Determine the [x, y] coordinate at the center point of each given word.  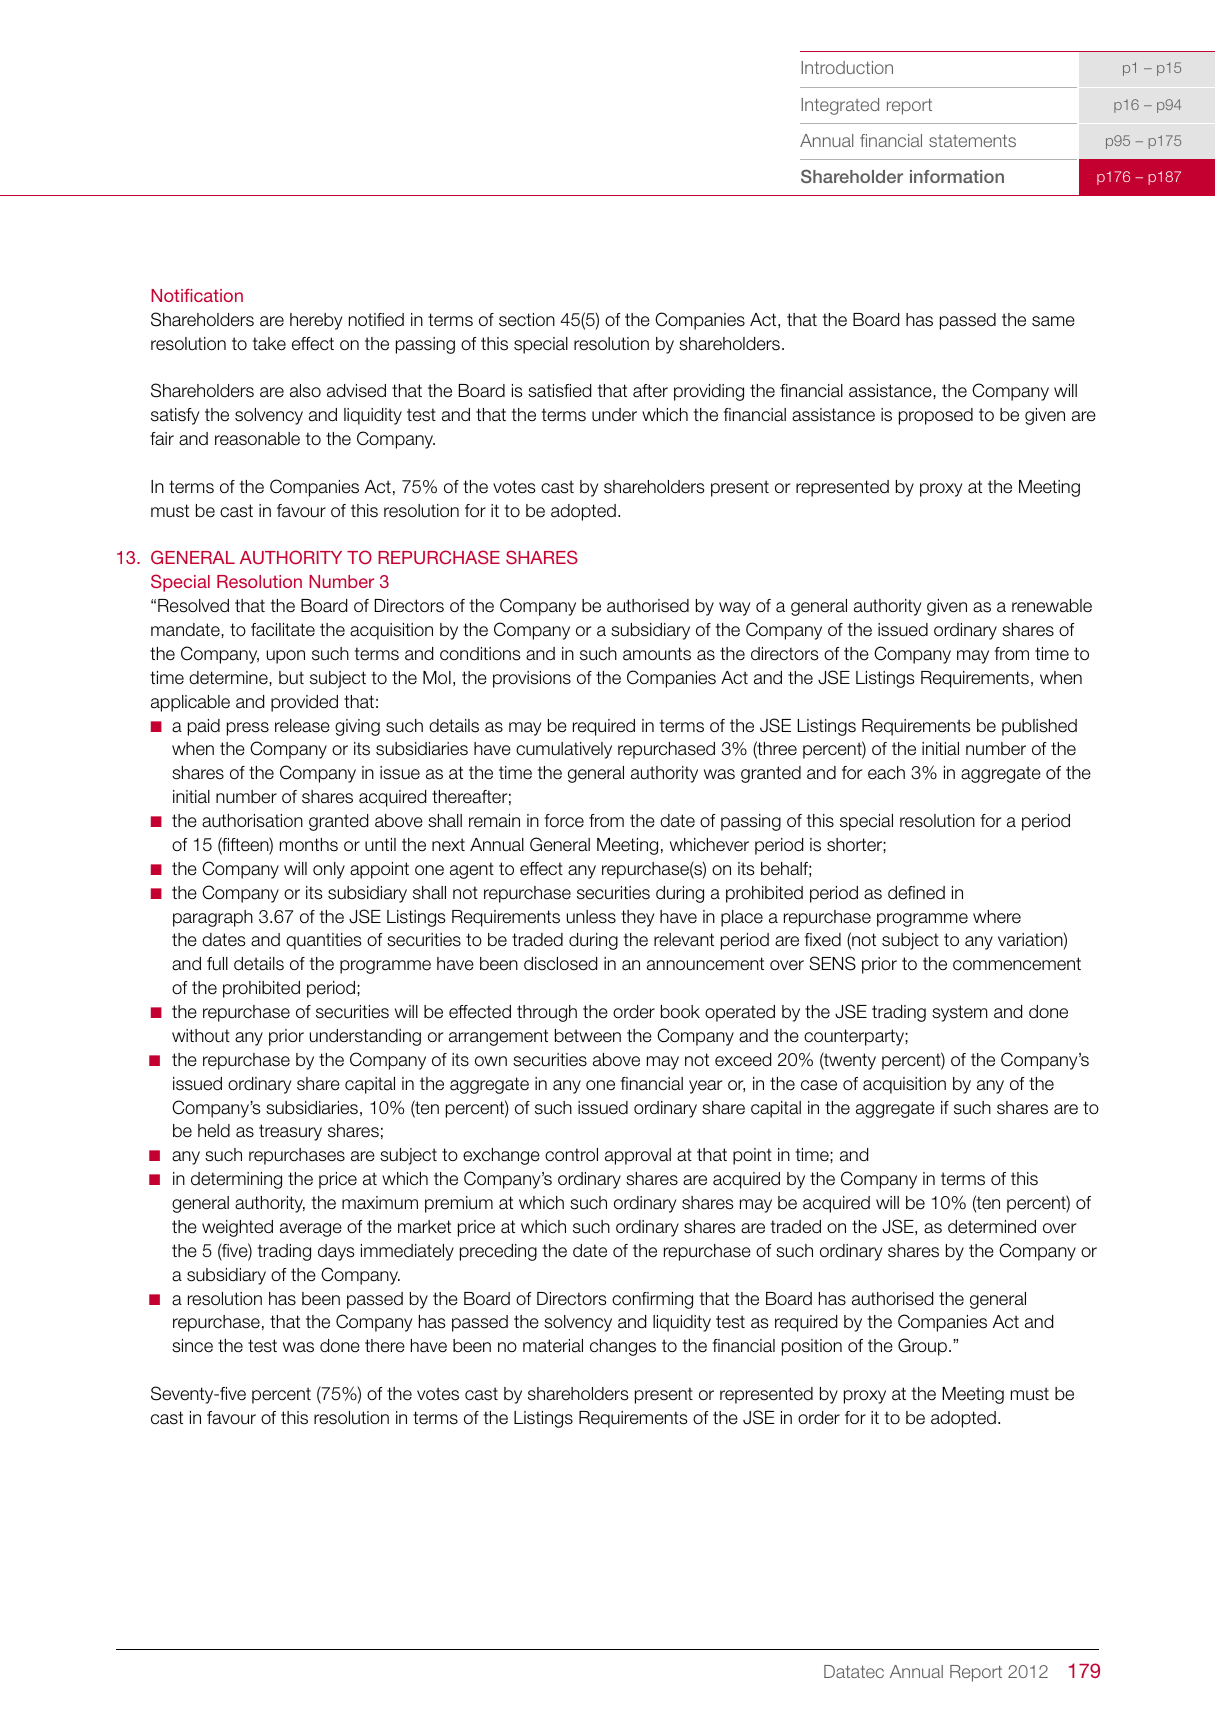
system [959, 1013]
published [1039, 727]
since [192, 1346]
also [305, 391]
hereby [316, 321]
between [588, 1036]
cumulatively [564, 750]
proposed [936, 416]
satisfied [559, 391]
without [201, 1036]
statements [972, 140]
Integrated [840, 106]
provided [304, 703]
